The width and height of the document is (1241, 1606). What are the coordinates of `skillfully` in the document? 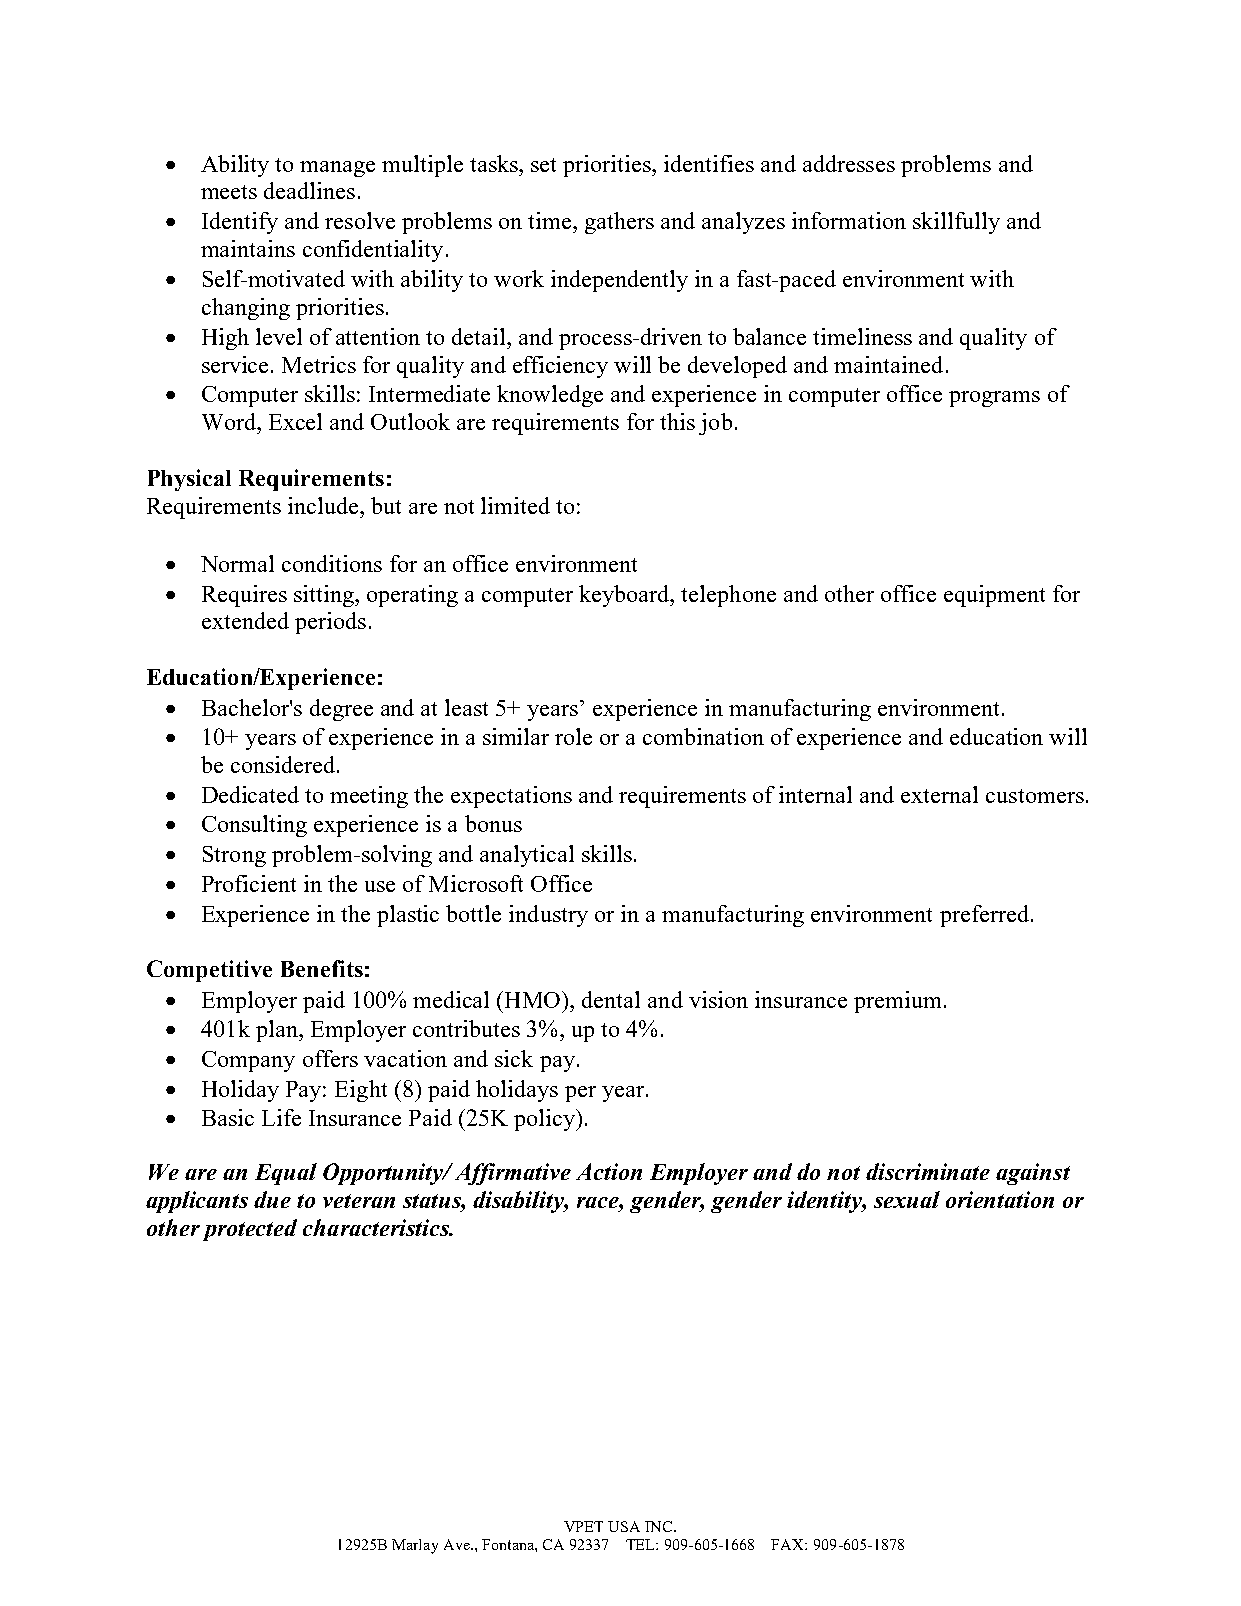 It's located at (956, 223).
